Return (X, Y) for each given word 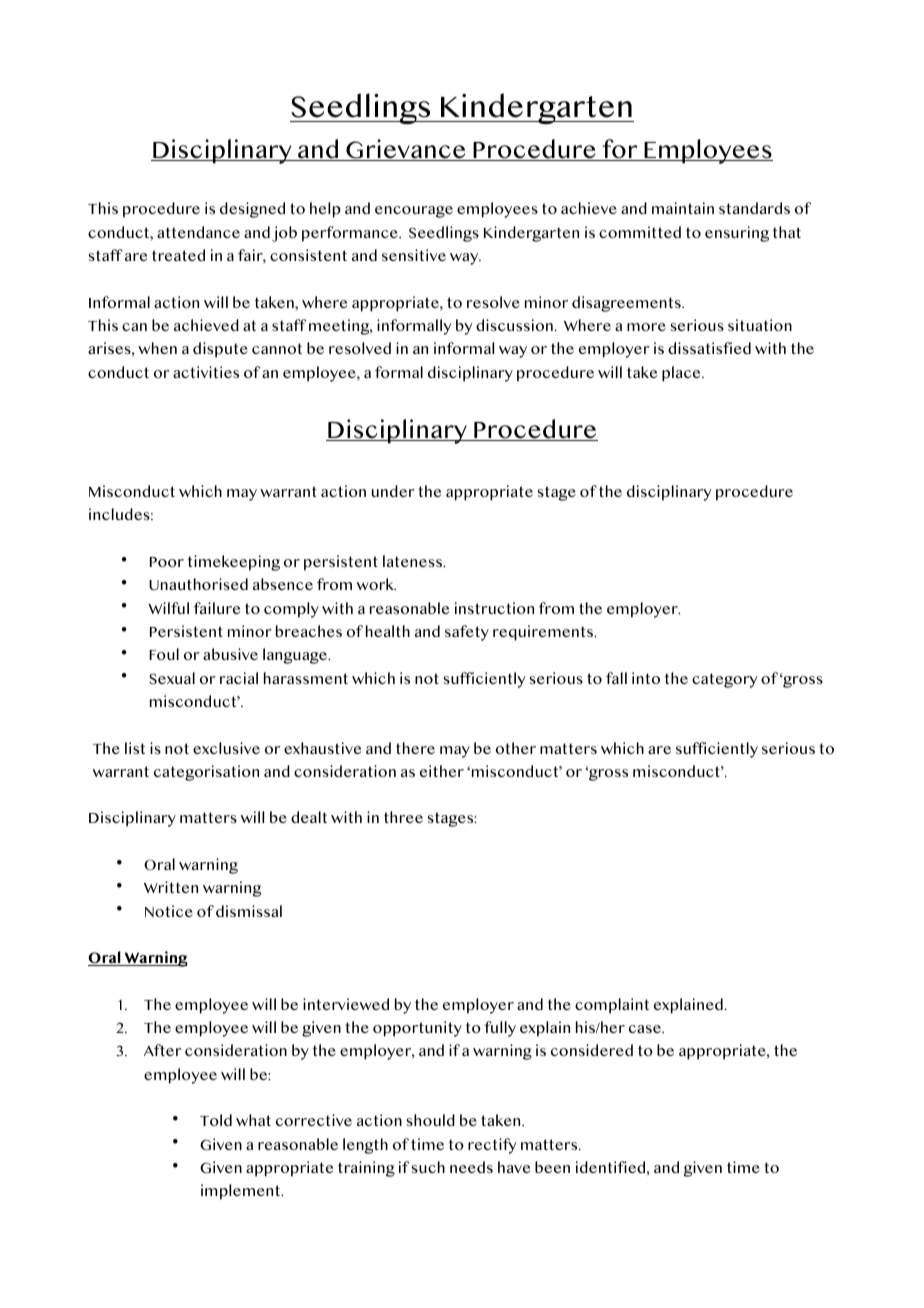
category (724, 680)
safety (467, 633)
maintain (683, 208)
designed (252, 210)
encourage (414, 212)
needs (471, 1167)
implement (242, 1192)
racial (239, 678)
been (552, 1167)
